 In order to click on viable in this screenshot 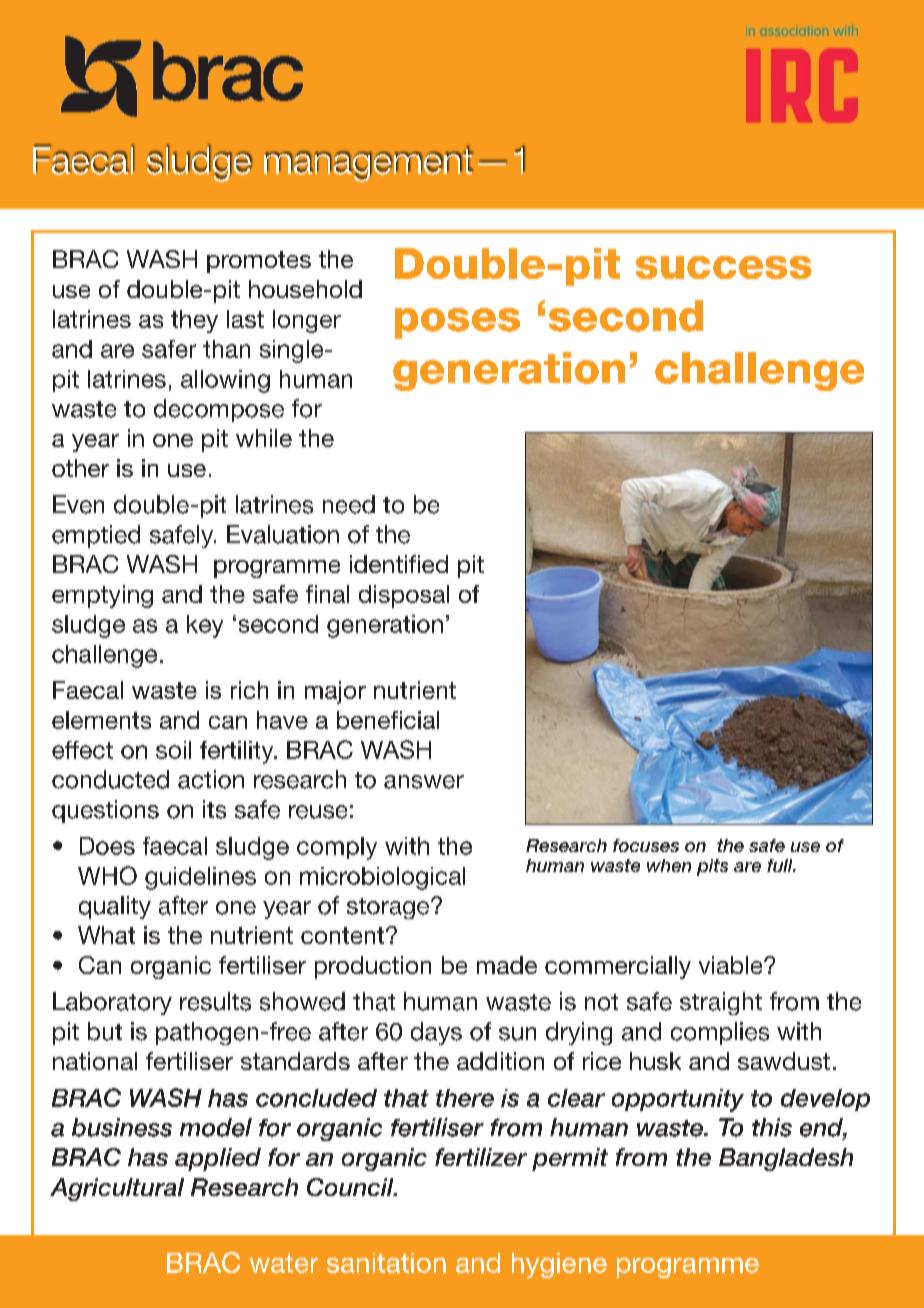, I will do `click(732, 965)`.
